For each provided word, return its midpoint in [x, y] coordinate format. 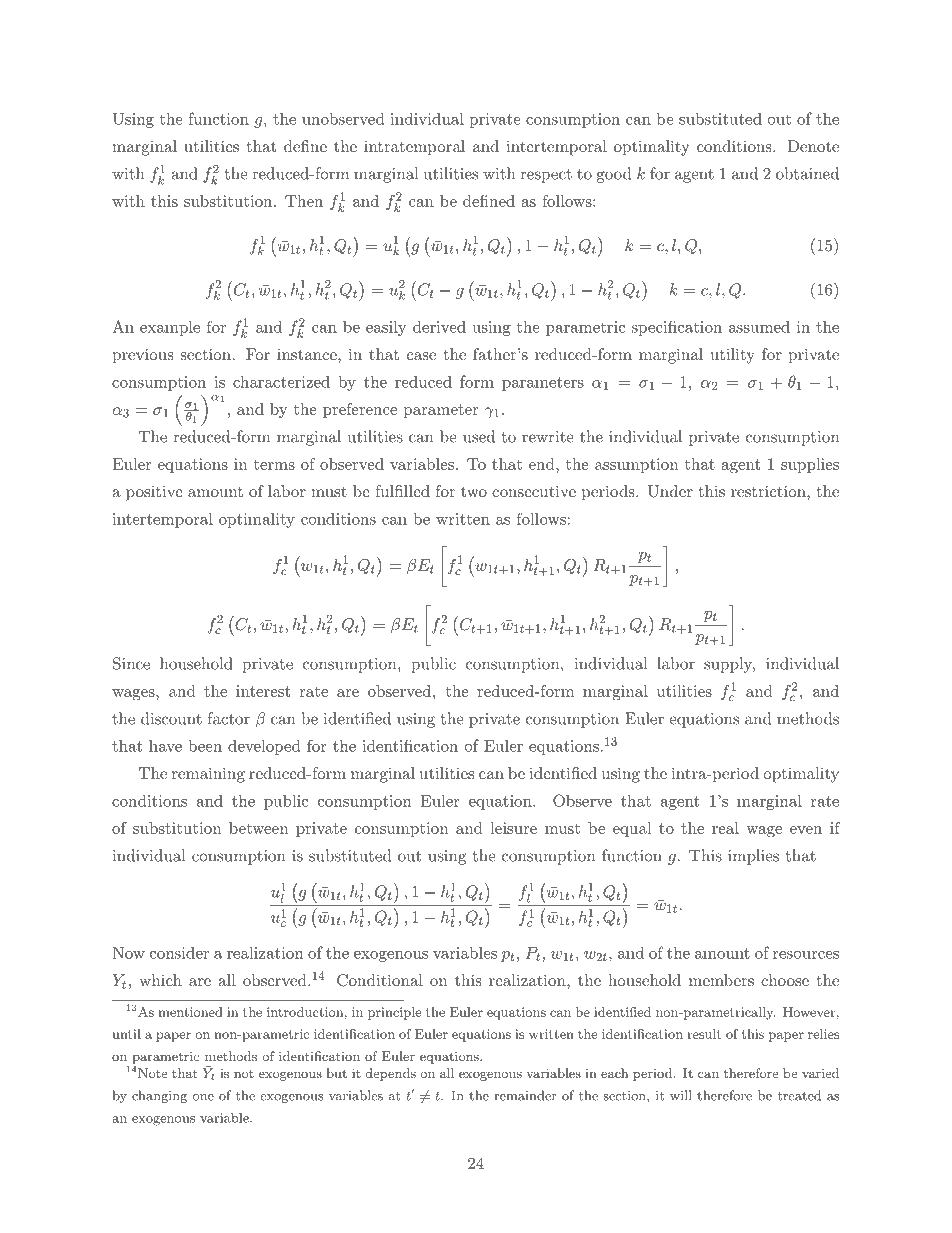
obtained [807, 173]
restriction [768, 491]
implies [753, 857]
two [474, 491]
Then [304, 201]
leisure [513, 828]
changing [159, 1096]
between [258, 828]
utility [733, 356]
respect [546, 176]
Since [131, 663]
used [479, 436]
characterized [281, 381]
